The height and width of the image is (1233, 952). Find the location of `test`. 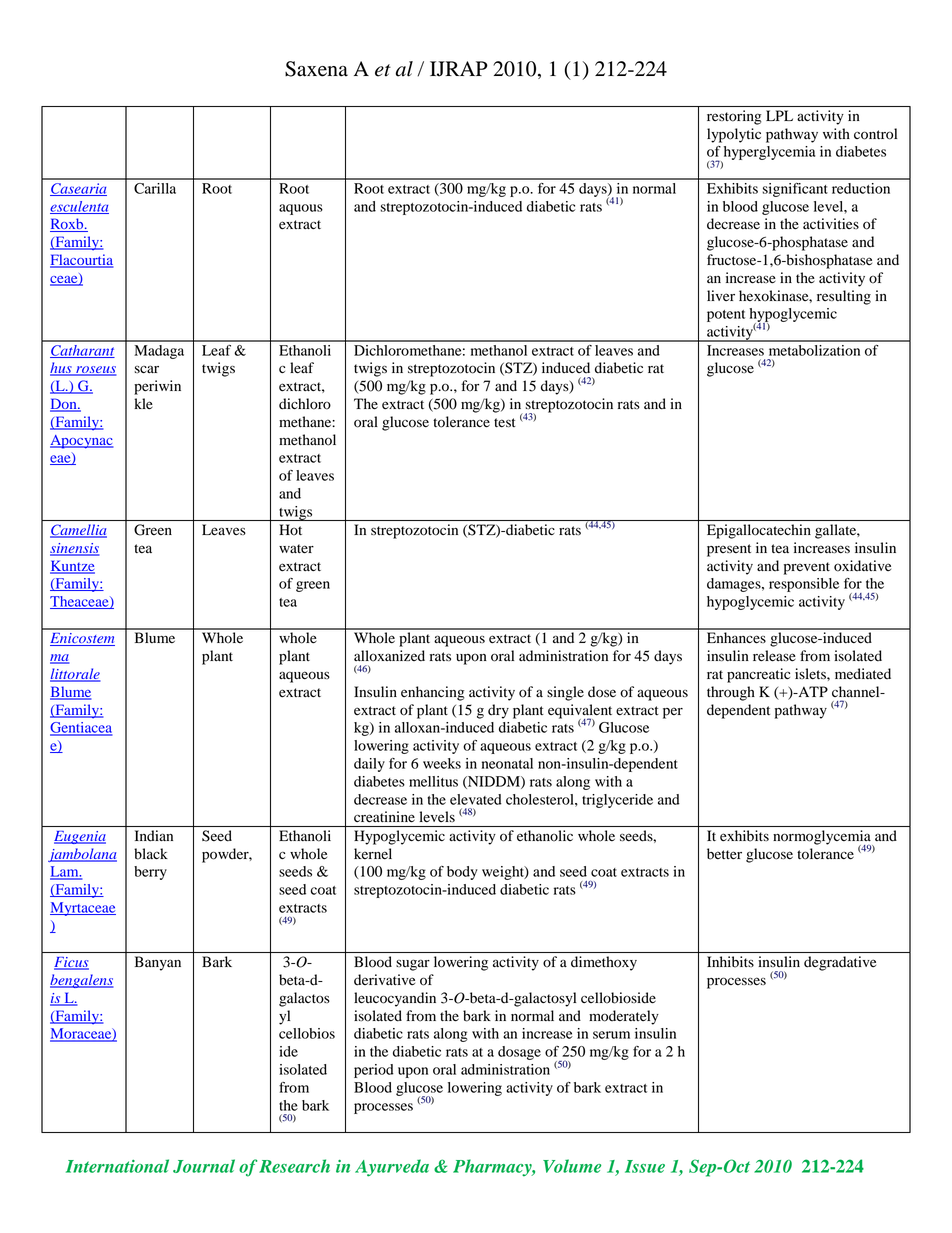

test is located at coordinates (505, 423).
